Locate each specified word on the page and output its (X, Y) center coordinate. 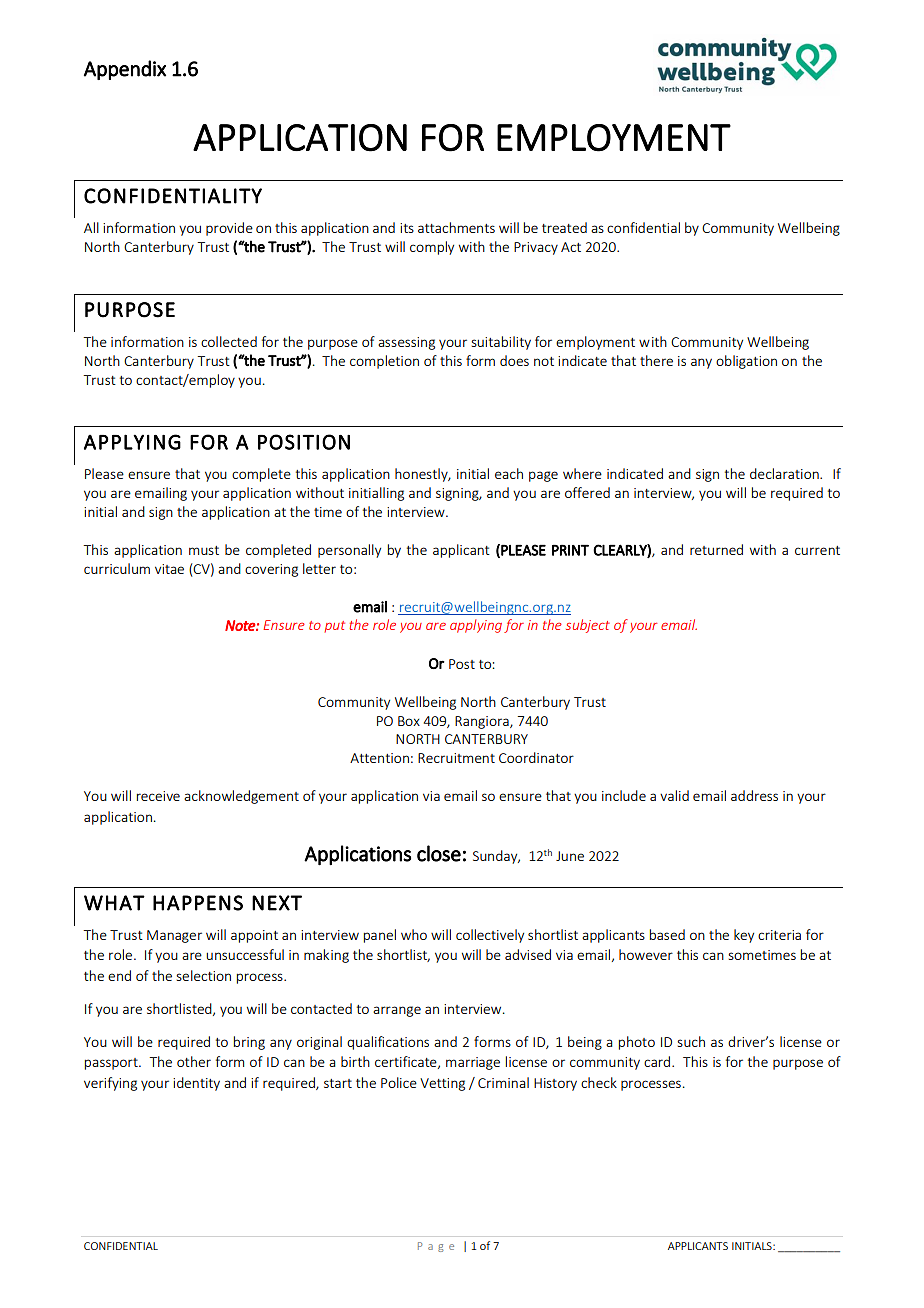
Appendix (125, 70)
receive (158, 796)
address (754, 795)
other (194, 1061)
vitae (169, 569)
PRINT (570, 550)
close (439, 853)
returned (716, 549)
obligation (746, 362)
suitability (501, 343)
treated (564, 227)
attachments (456, 227)
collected (229, 341)
